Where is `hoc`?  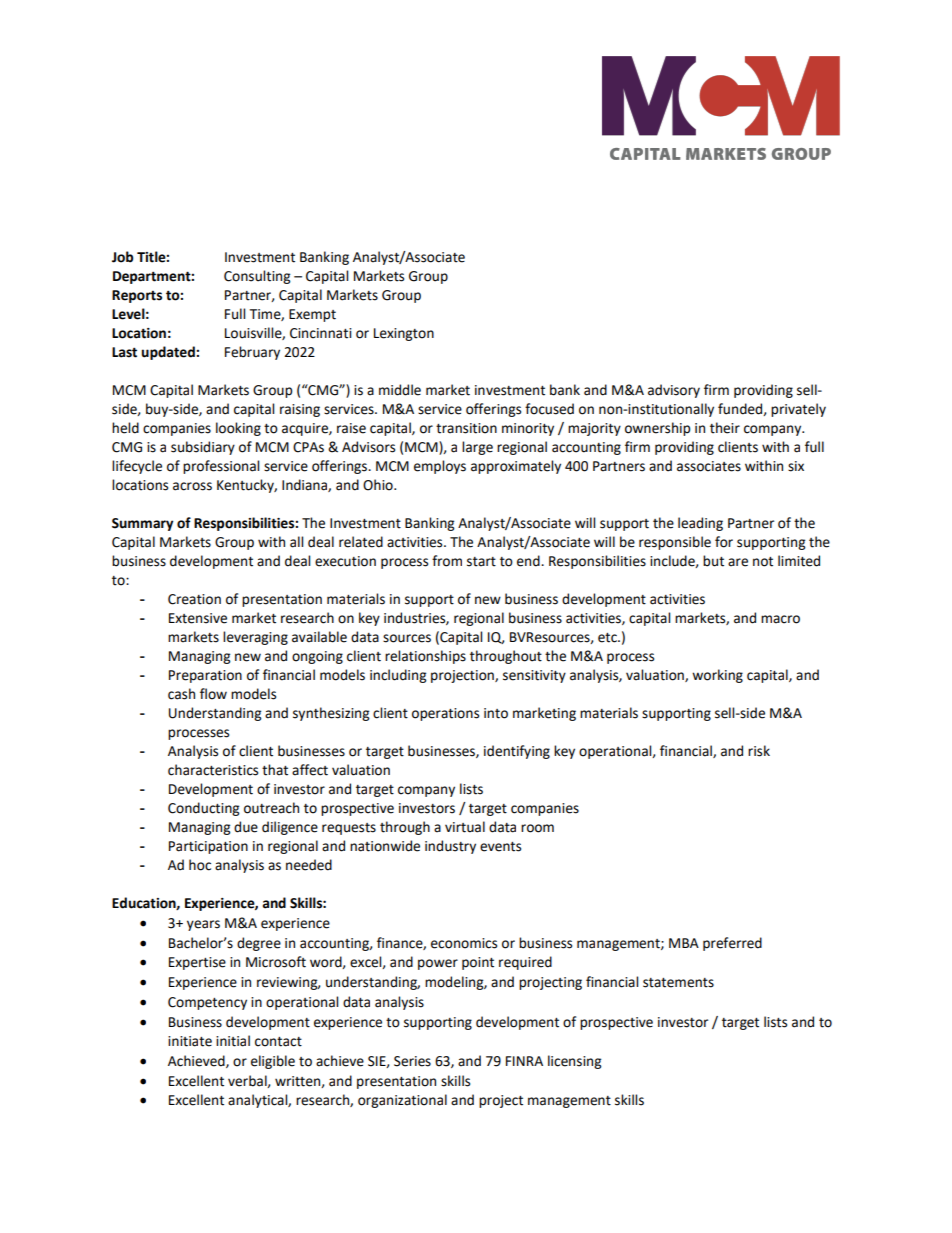
hoc is located at coordinates (200, 865).
